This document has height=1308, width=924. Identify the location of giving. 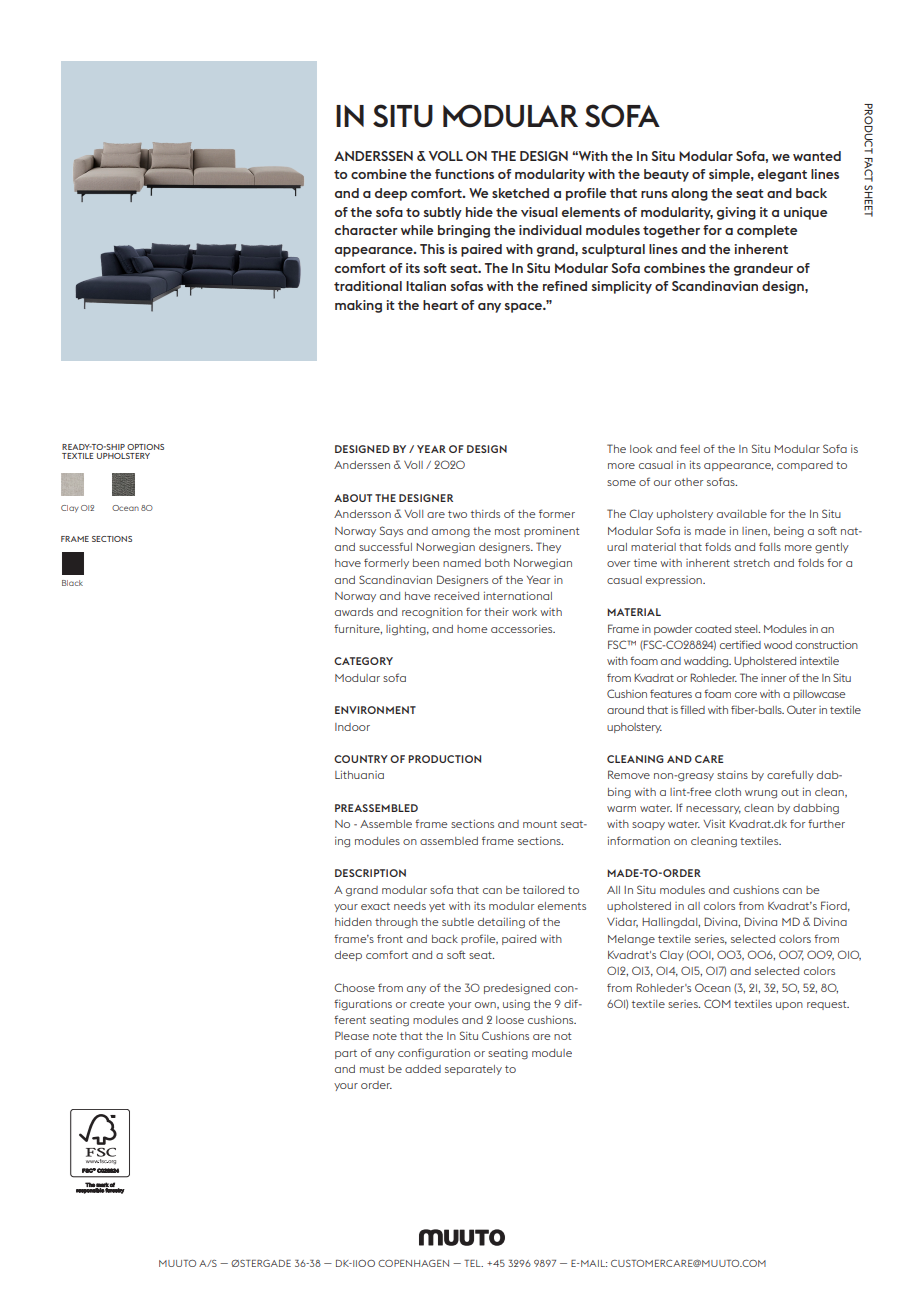
(736, 213).
